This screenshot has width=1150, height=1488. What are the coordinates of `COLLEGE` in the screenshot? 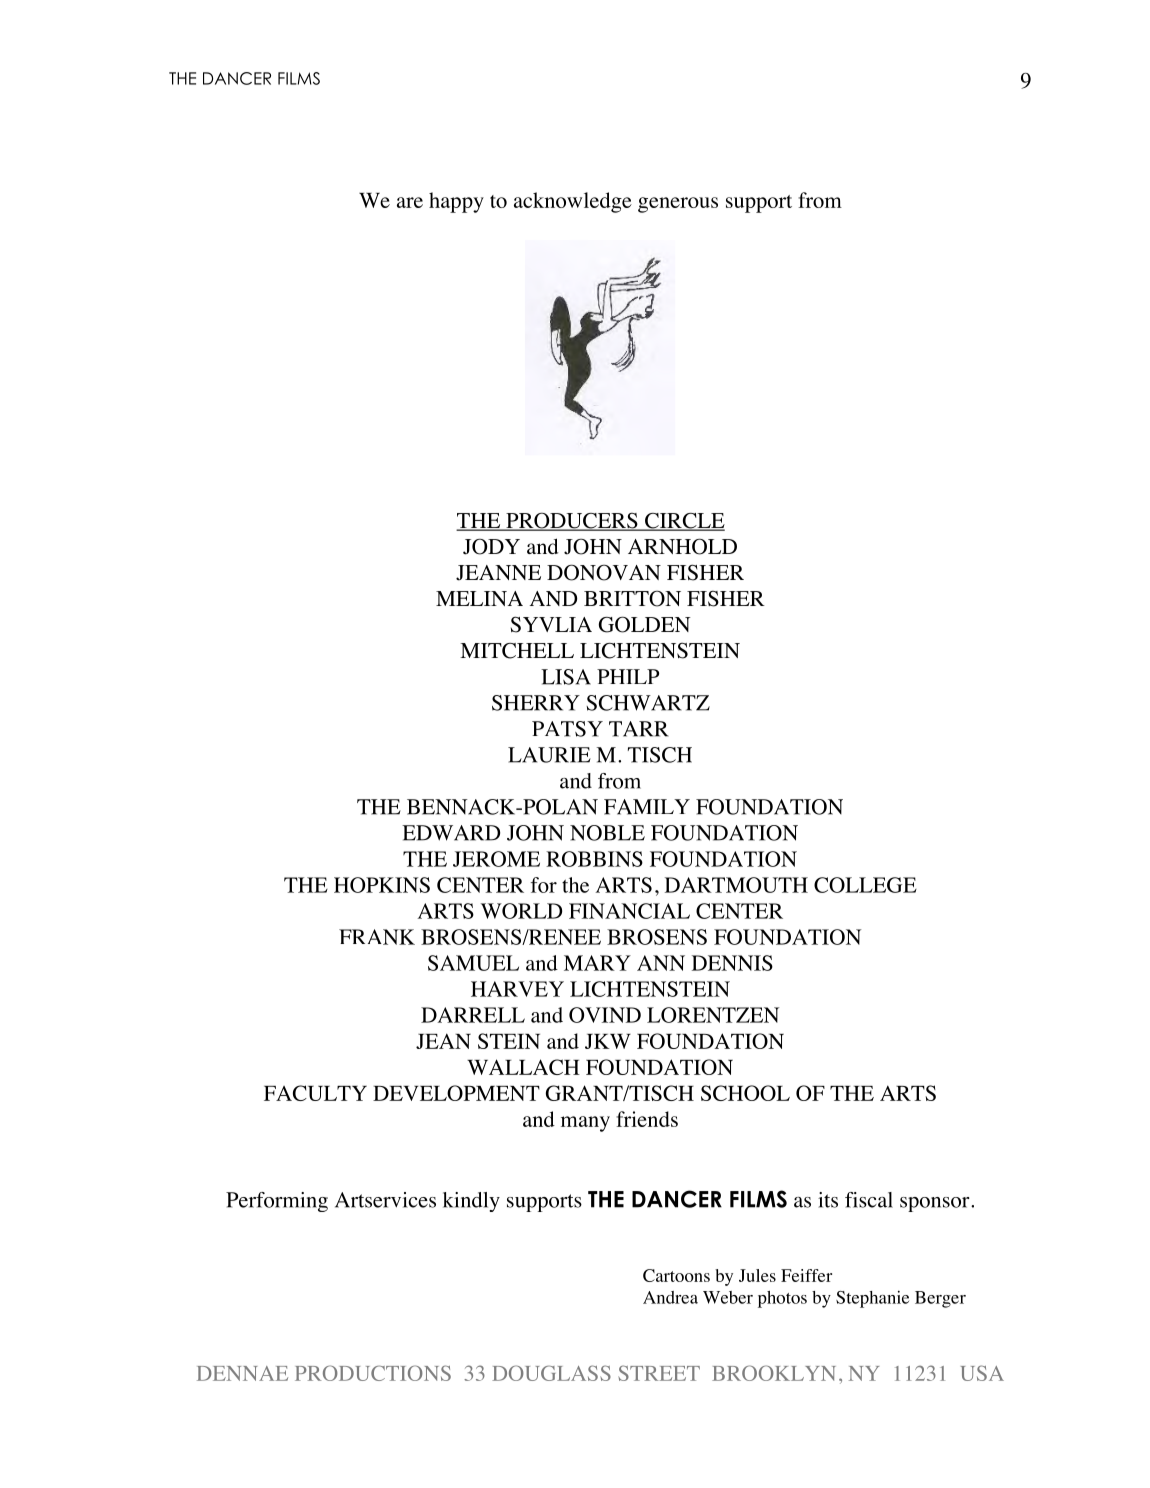 It's located at (865, 885).
